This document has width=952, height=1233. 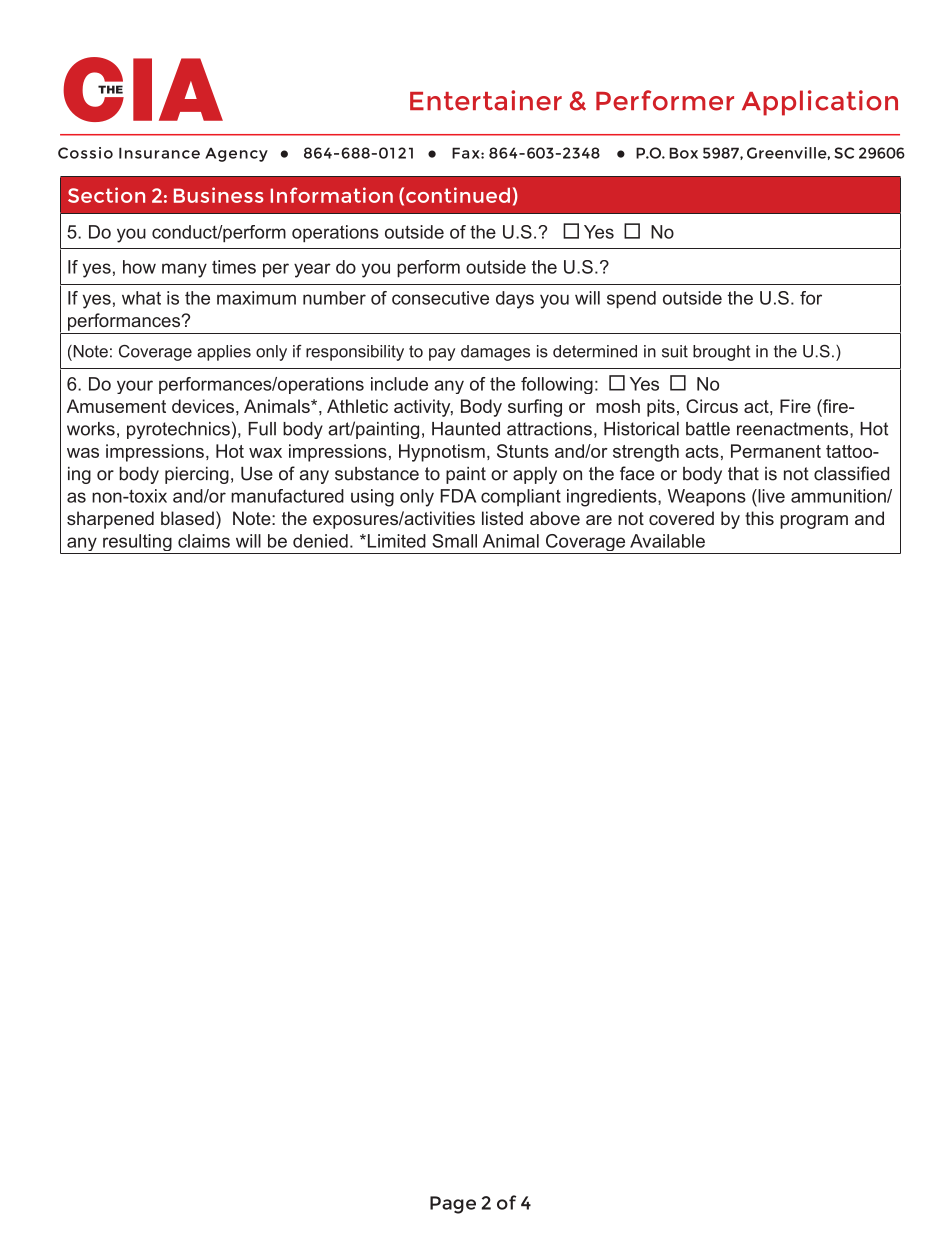 I want to click on Weapons, so click(x=707, y=498).
